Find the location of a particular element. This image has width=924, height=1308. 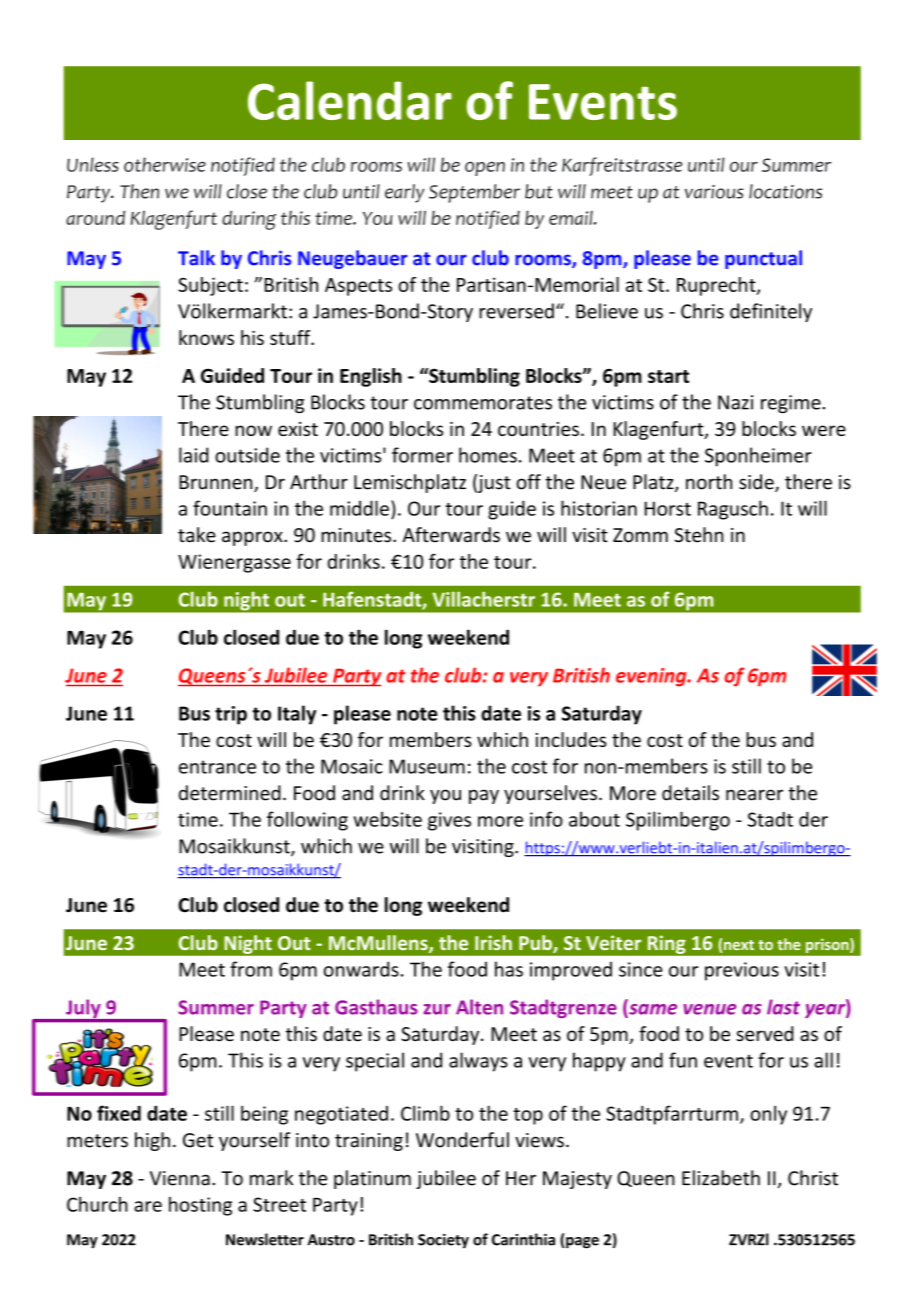

north is located at coordinates (709, 482).
